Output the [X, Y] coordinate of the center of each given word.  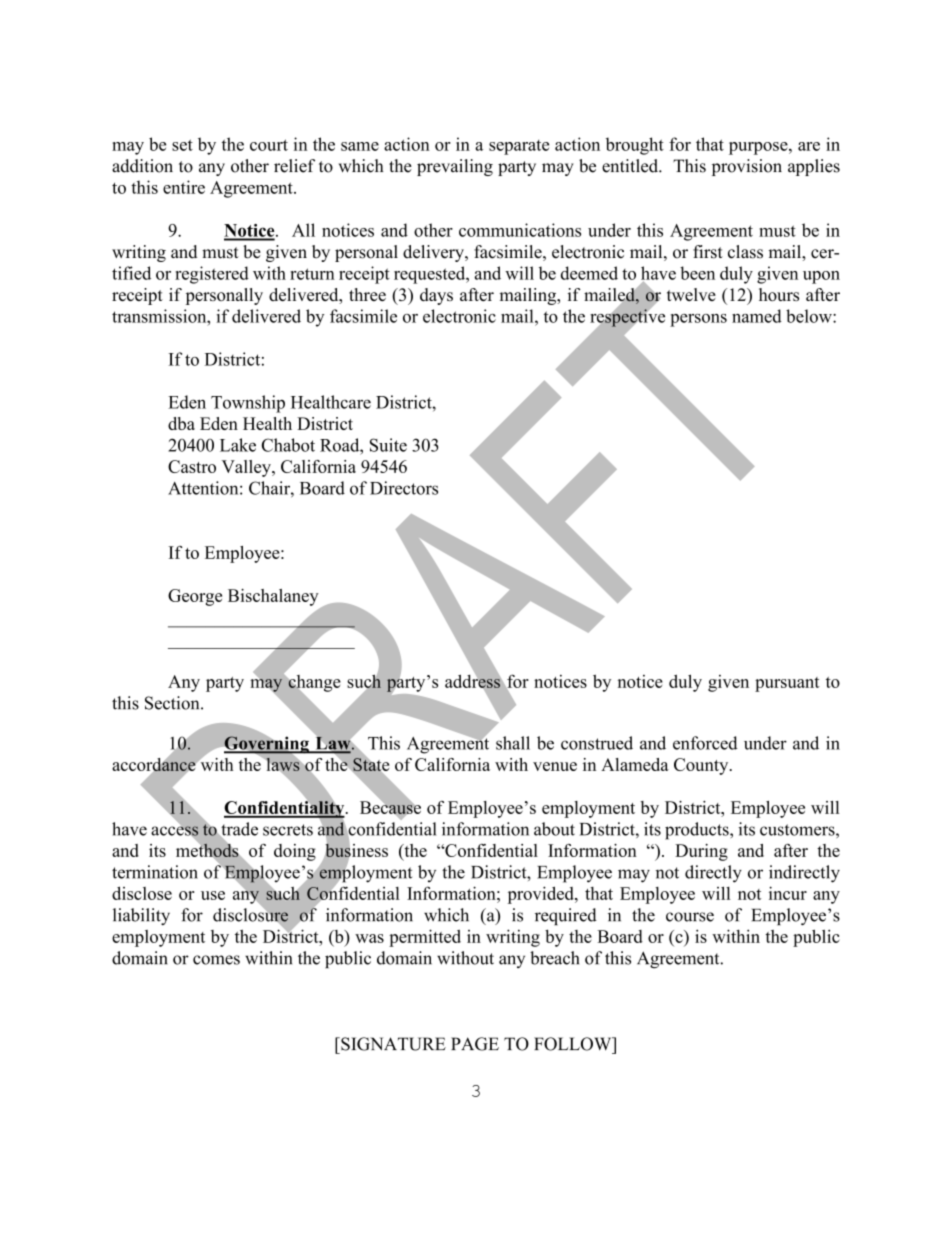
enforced [705, 743]
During [701, 852]
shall [513, 743]
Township [248, 404]
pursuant [787, 684]
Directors [404, 488]
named [757, 316]
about [554, 829]
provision [747, 167]
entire [184, 187]
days [436, 296]
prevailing [455, 167]
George [195, 597]
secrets [288, 830]
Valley [247, 468]
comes [216, 960]
